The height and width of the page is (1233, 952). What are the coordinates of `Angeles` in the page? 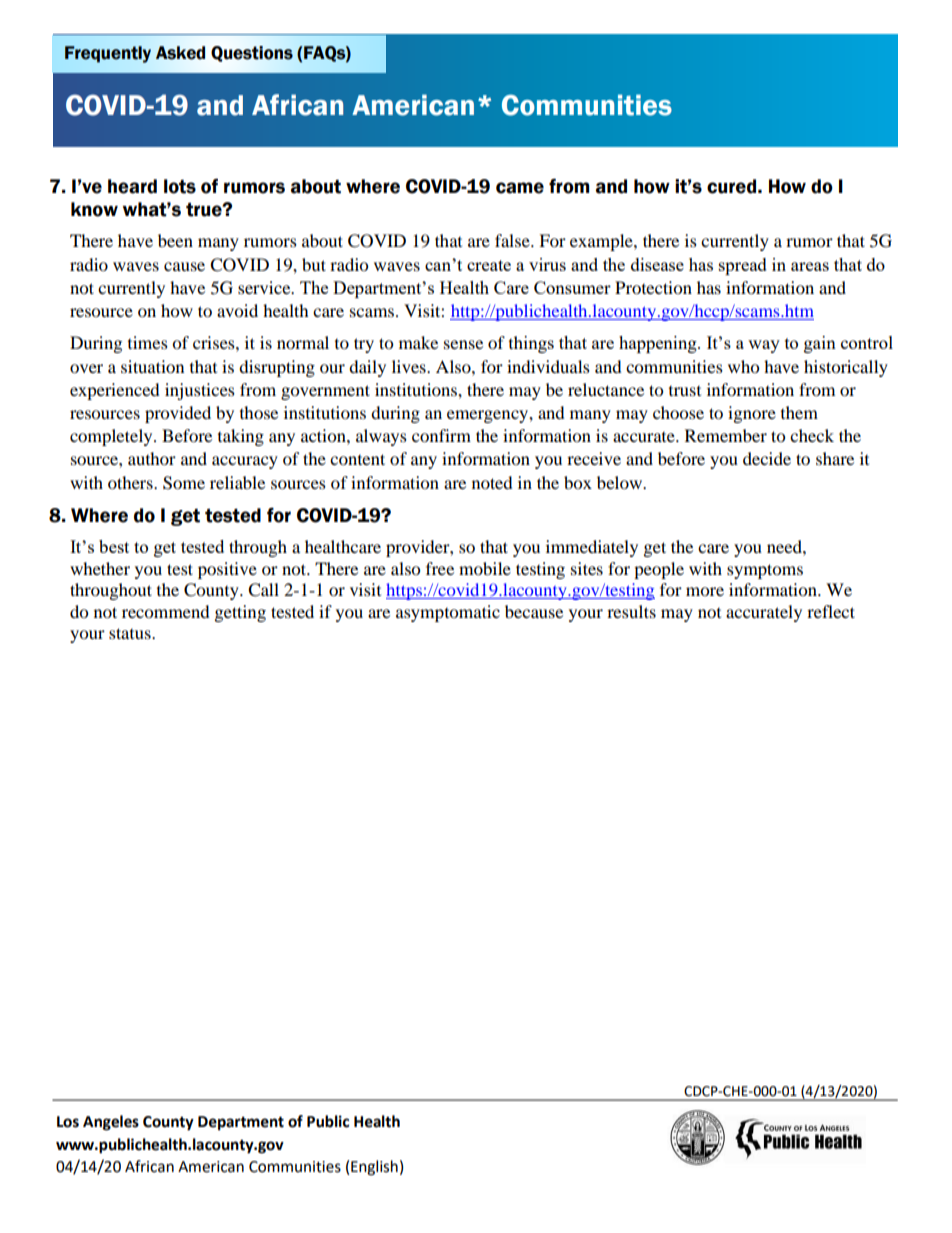 It's located at (111, 1123).
